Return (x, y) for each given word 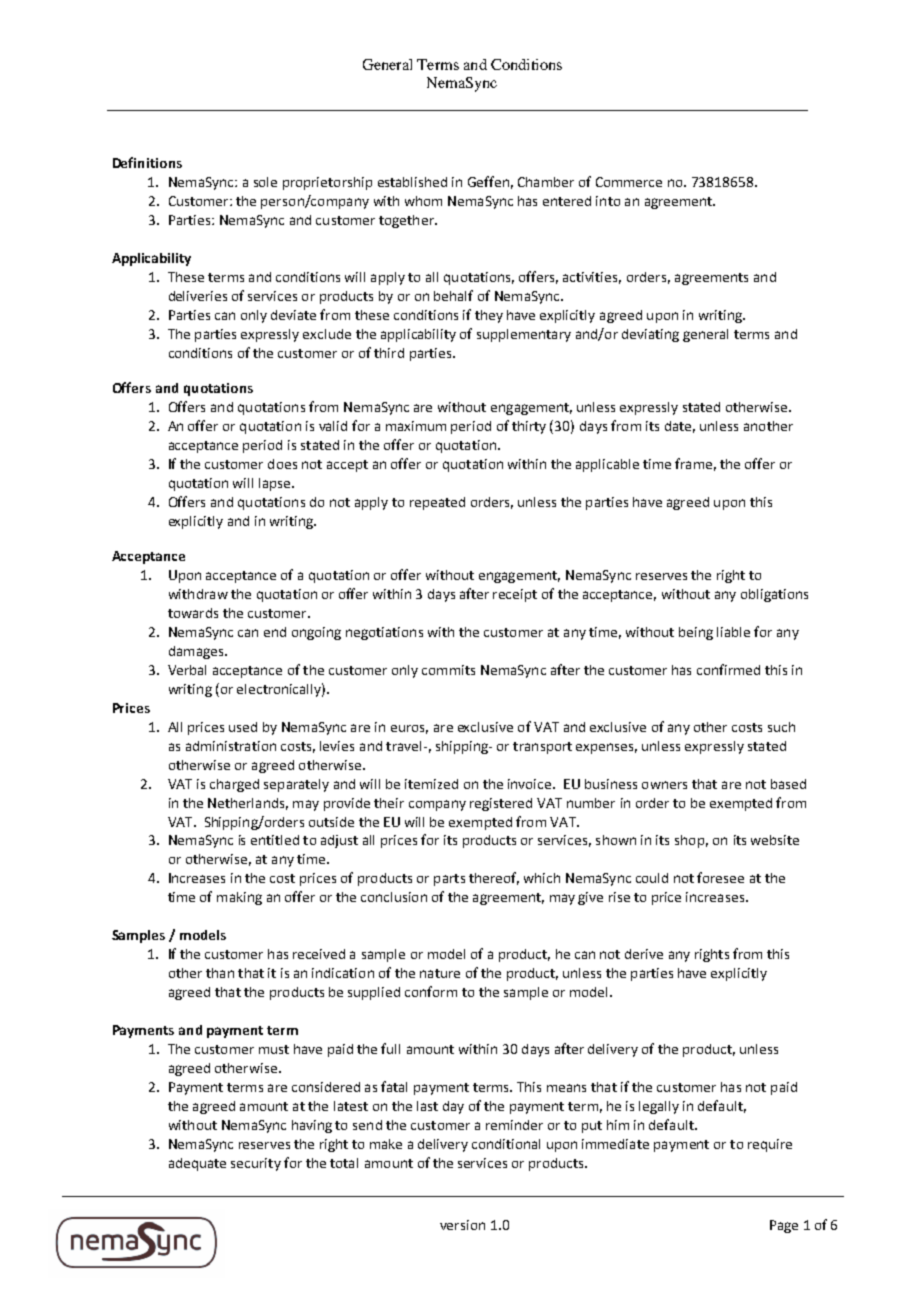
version (462, 1225)
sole (265, 182)
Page (784, 1226)
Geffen (488, 181)
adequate (197, 1164)
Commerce (629, 182)
